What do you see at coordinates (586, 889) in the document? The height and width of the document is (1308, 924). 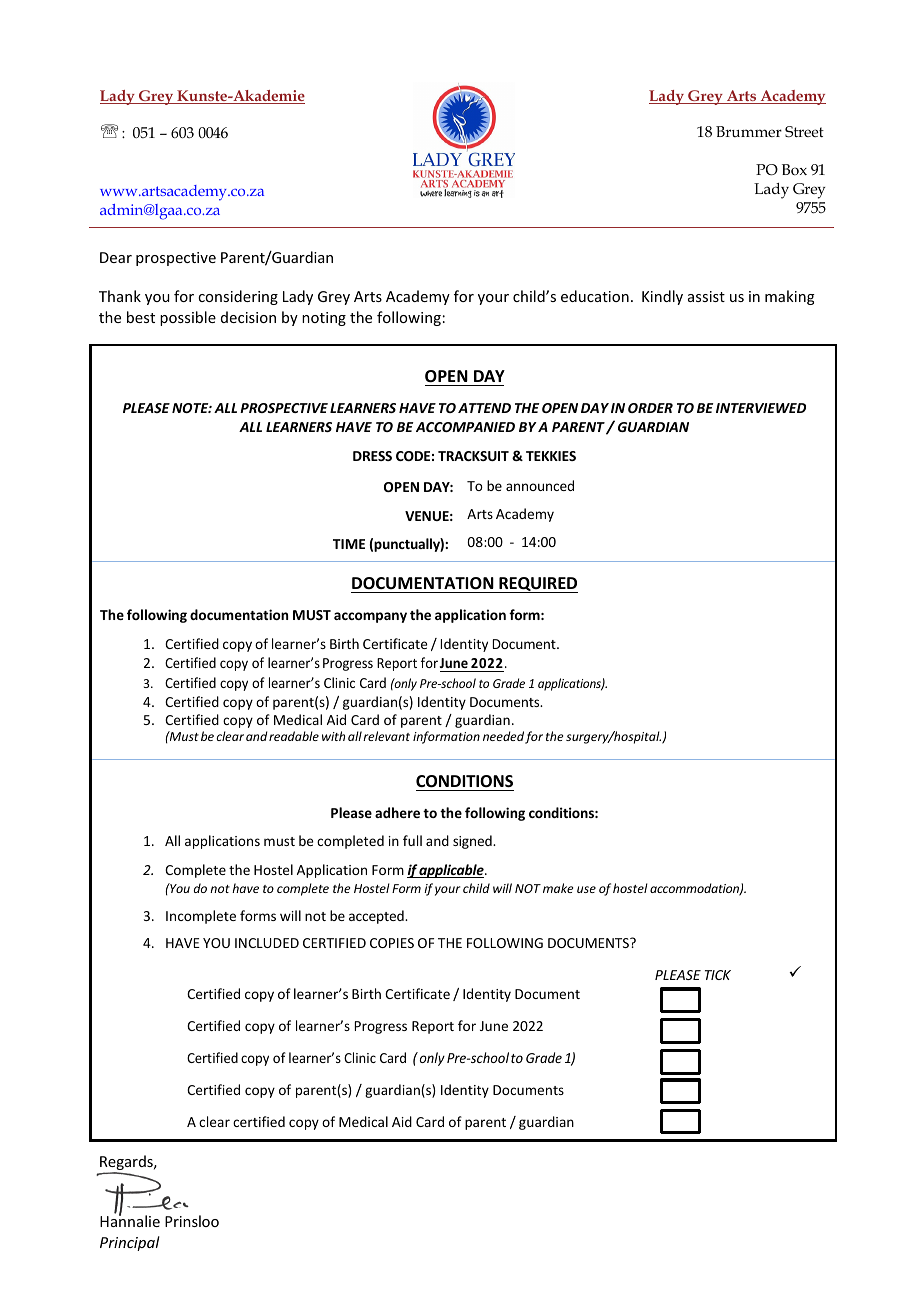 I see `use` at bounding box center [586, 889].
